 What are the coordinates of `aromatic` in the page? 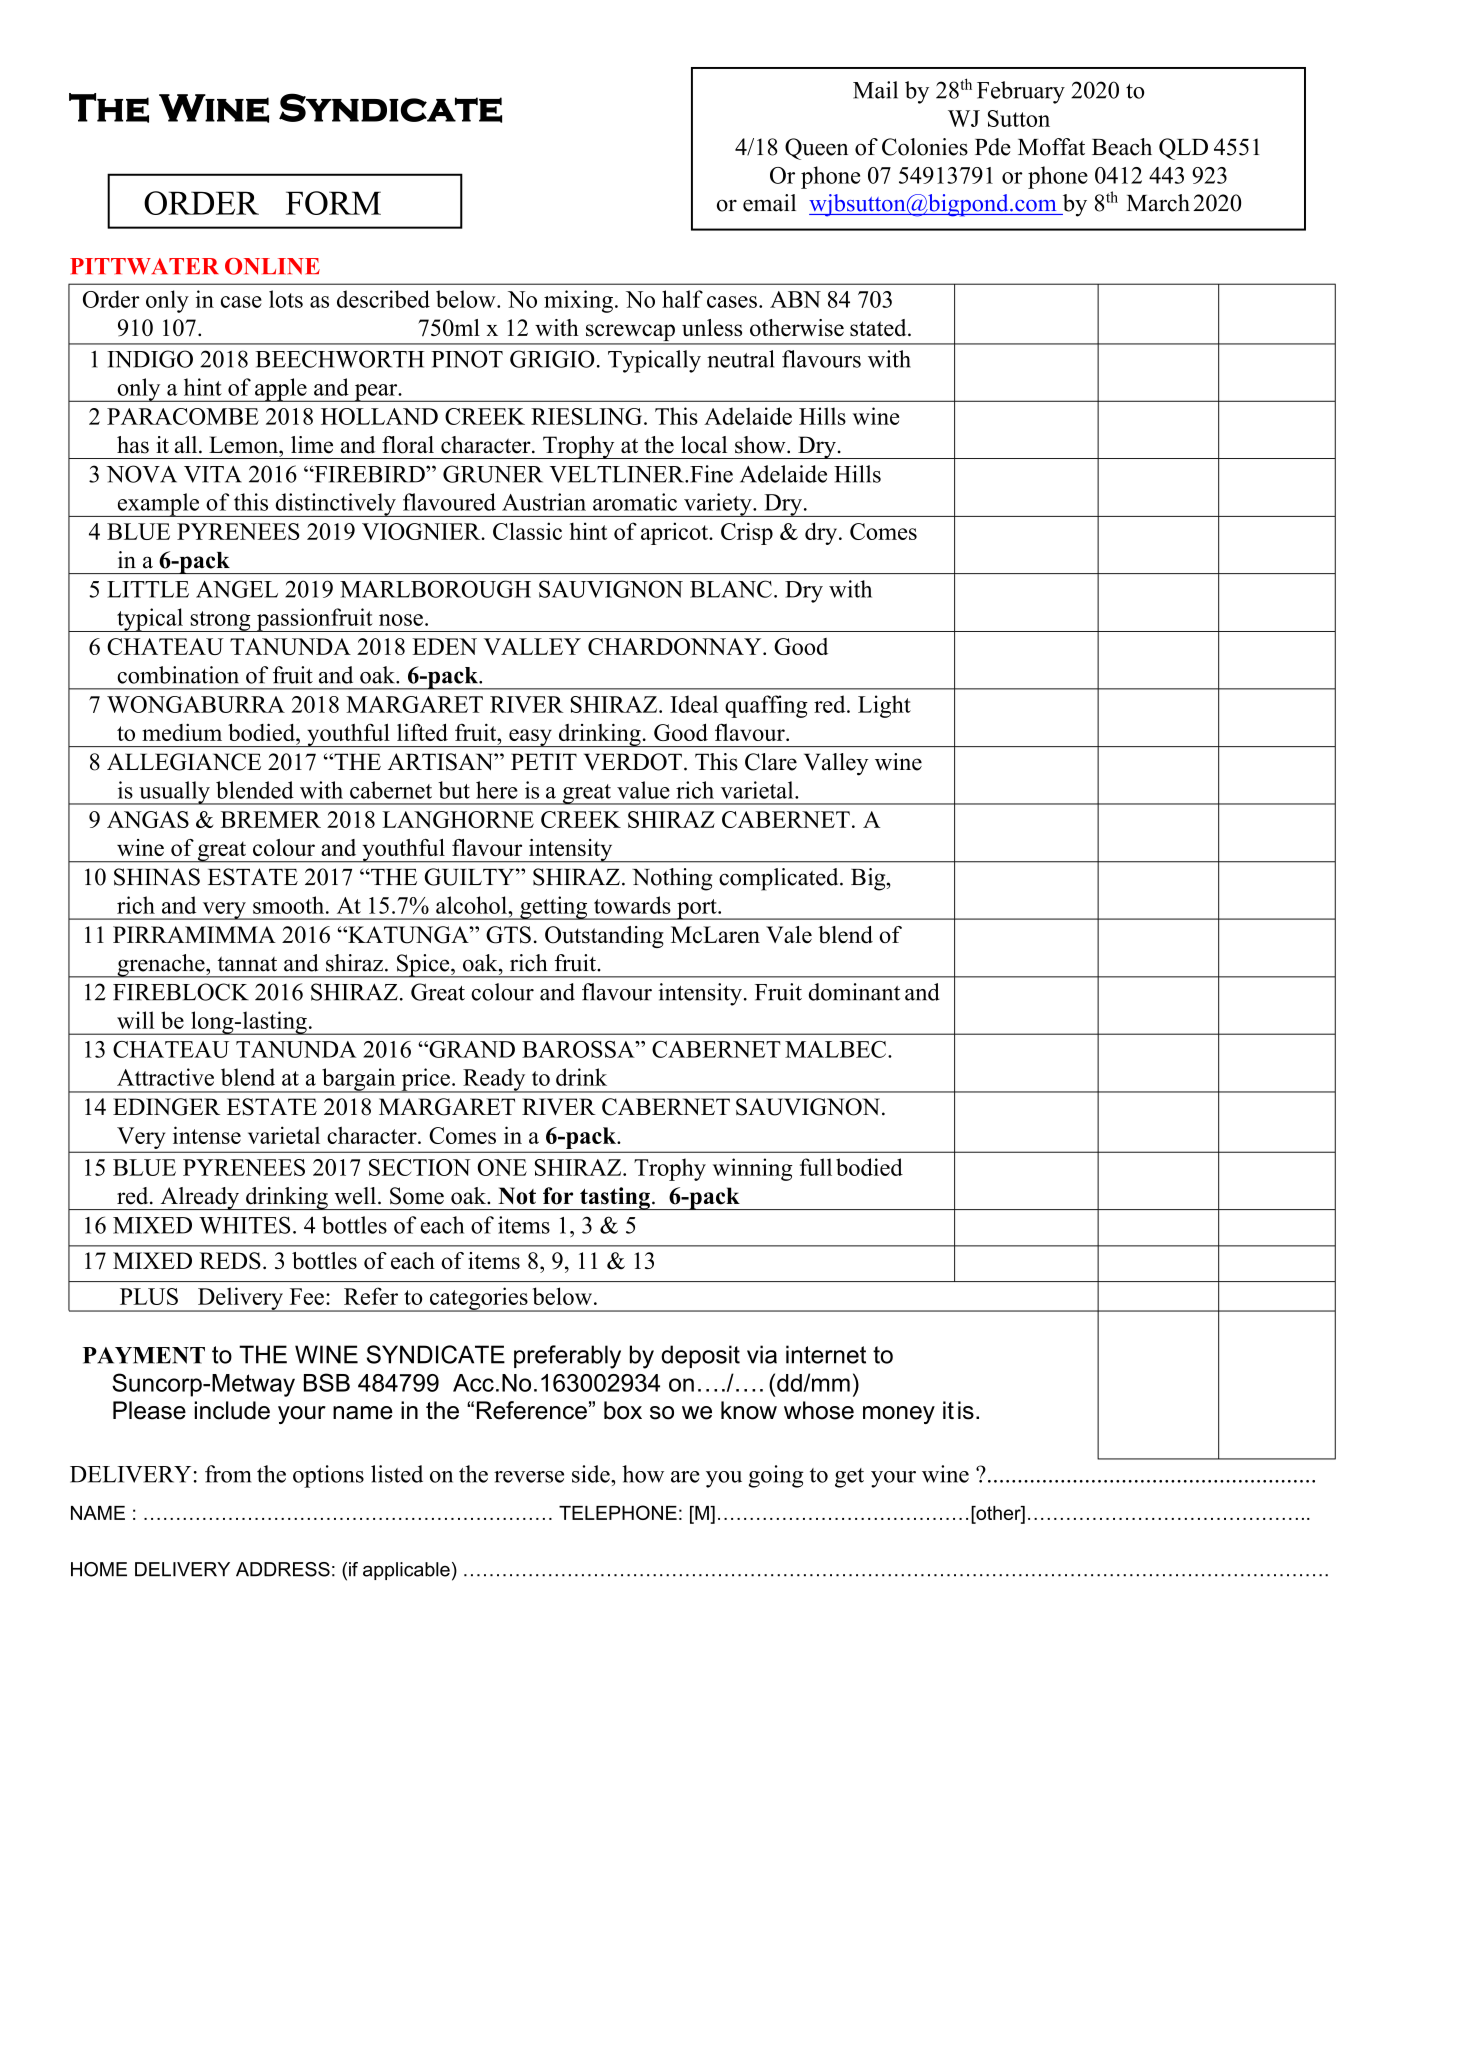 It's located at (635, 502).
